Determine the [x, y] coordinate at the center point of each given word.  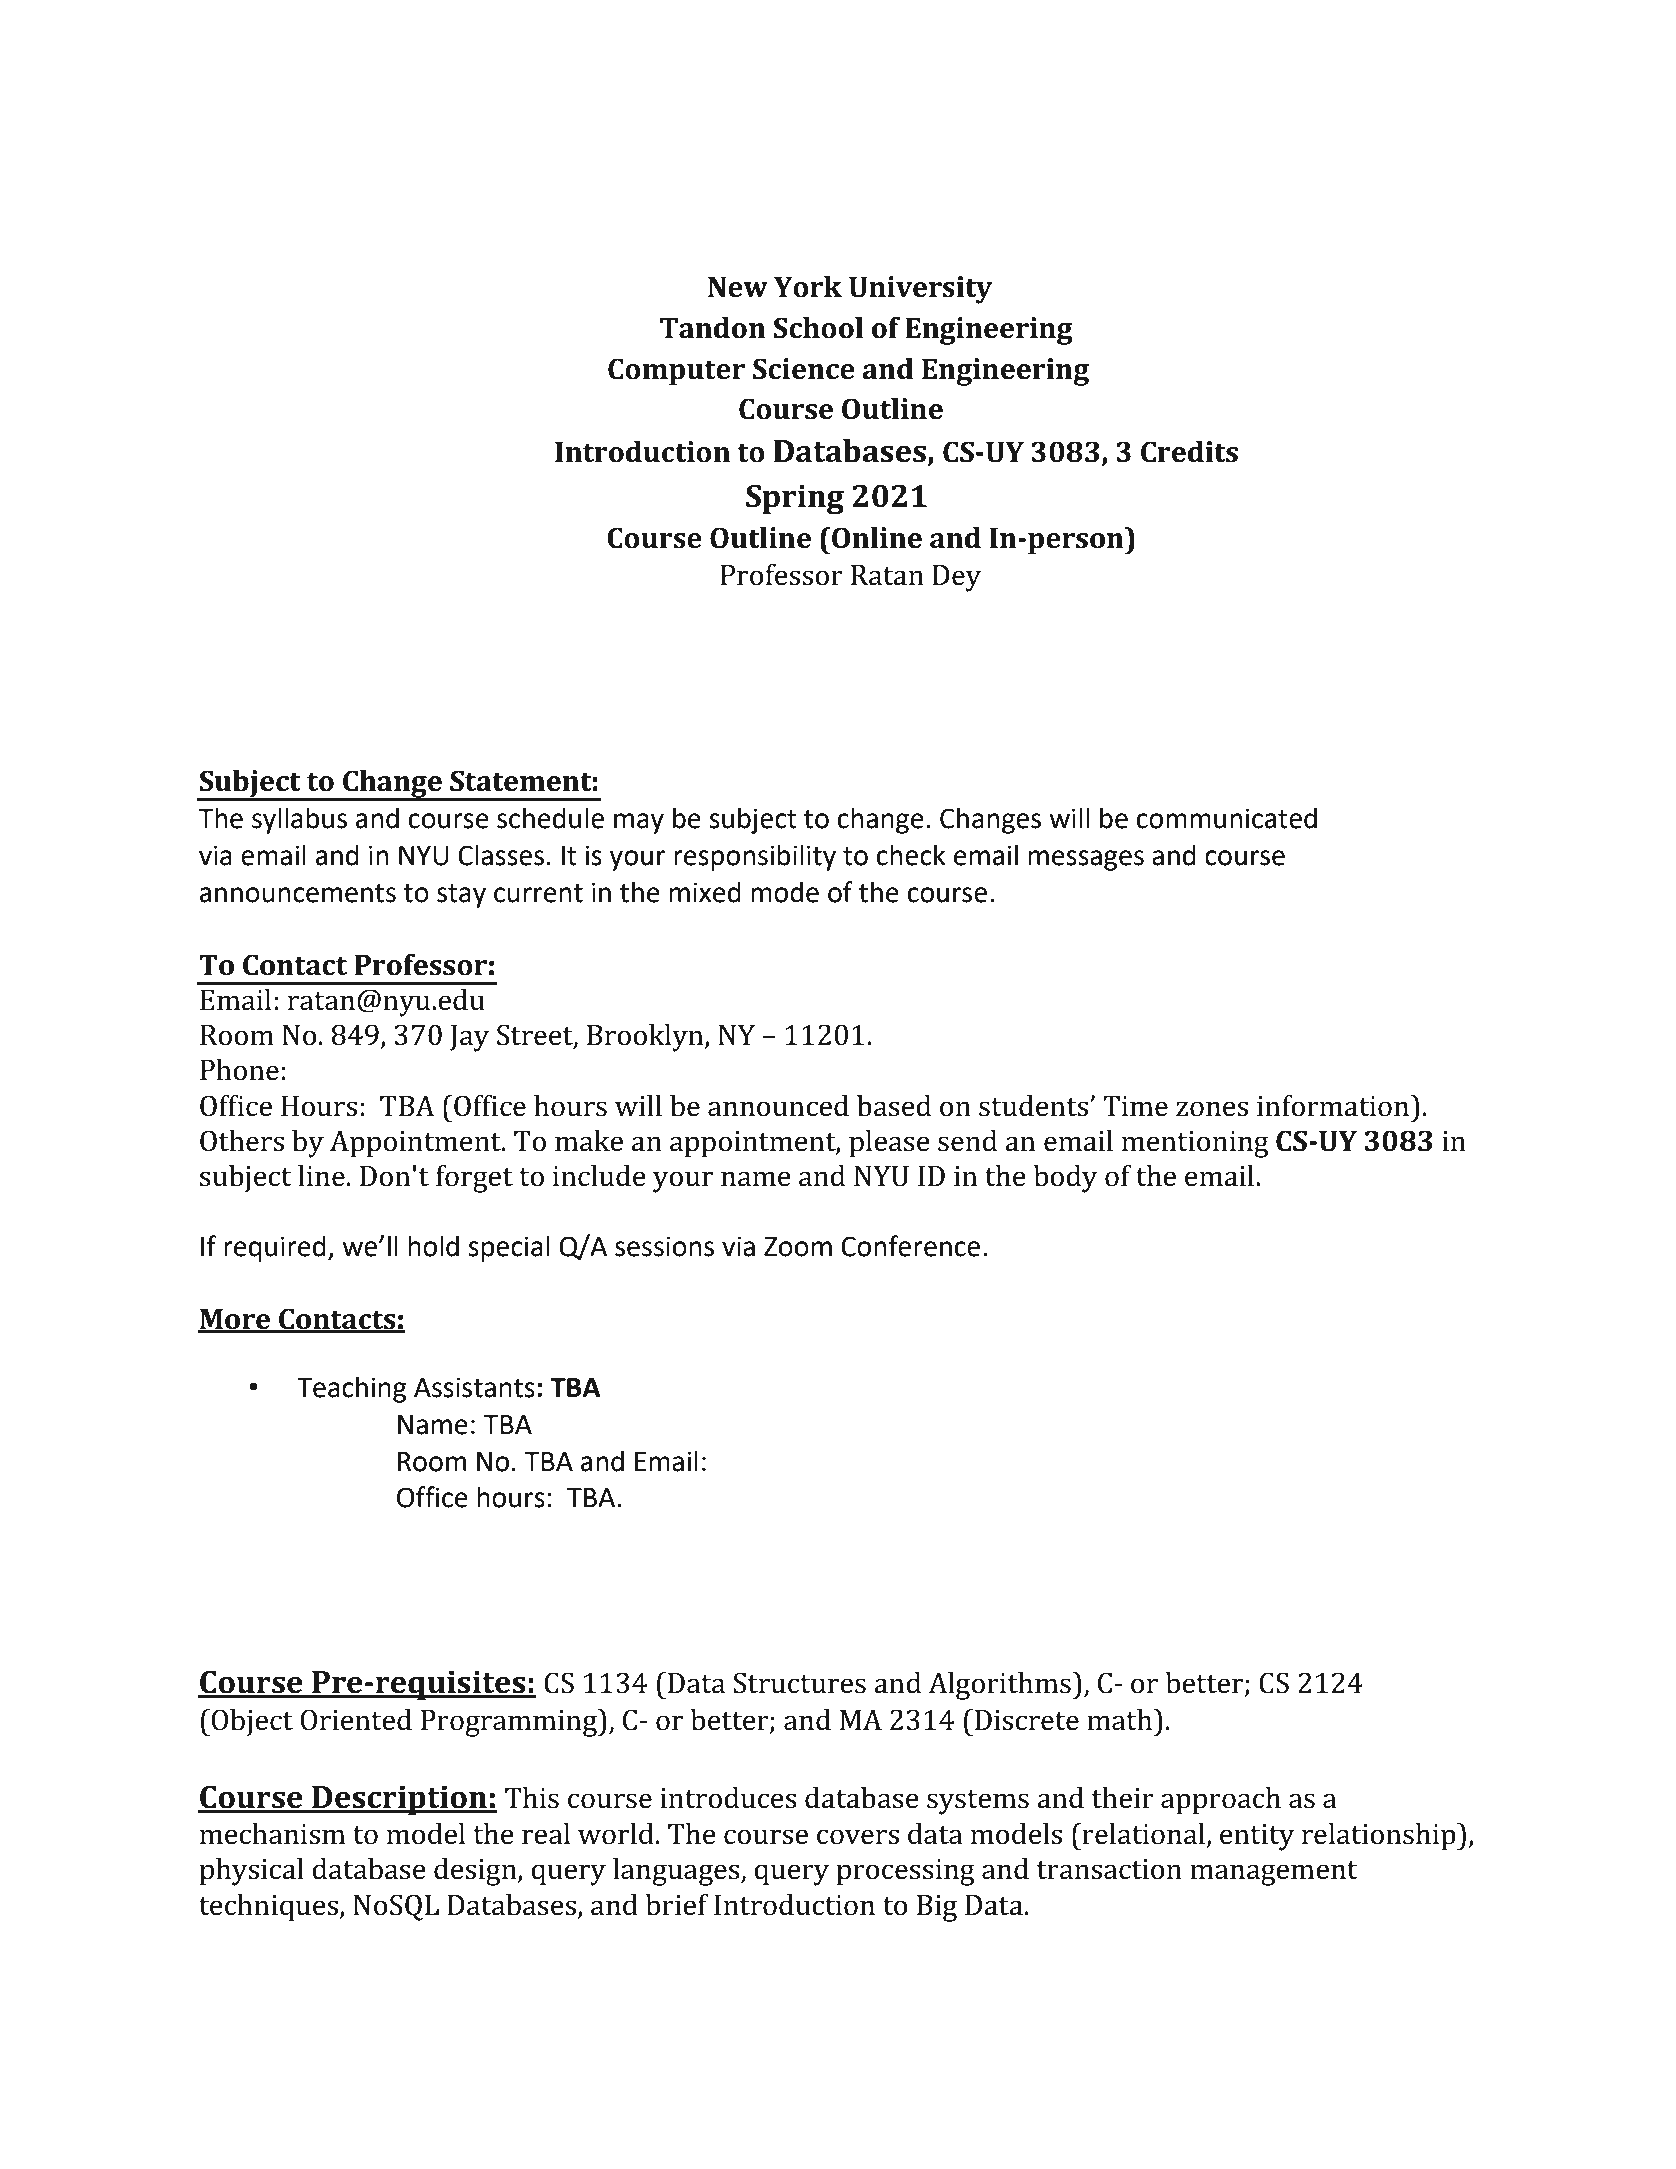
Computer [676, 372]
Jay [469, 1038]
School [818, 328]
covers [858, 1837]
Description [399, 1800]
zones [1212, 1109]
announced [778, 1106]
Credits [1189, 452]
